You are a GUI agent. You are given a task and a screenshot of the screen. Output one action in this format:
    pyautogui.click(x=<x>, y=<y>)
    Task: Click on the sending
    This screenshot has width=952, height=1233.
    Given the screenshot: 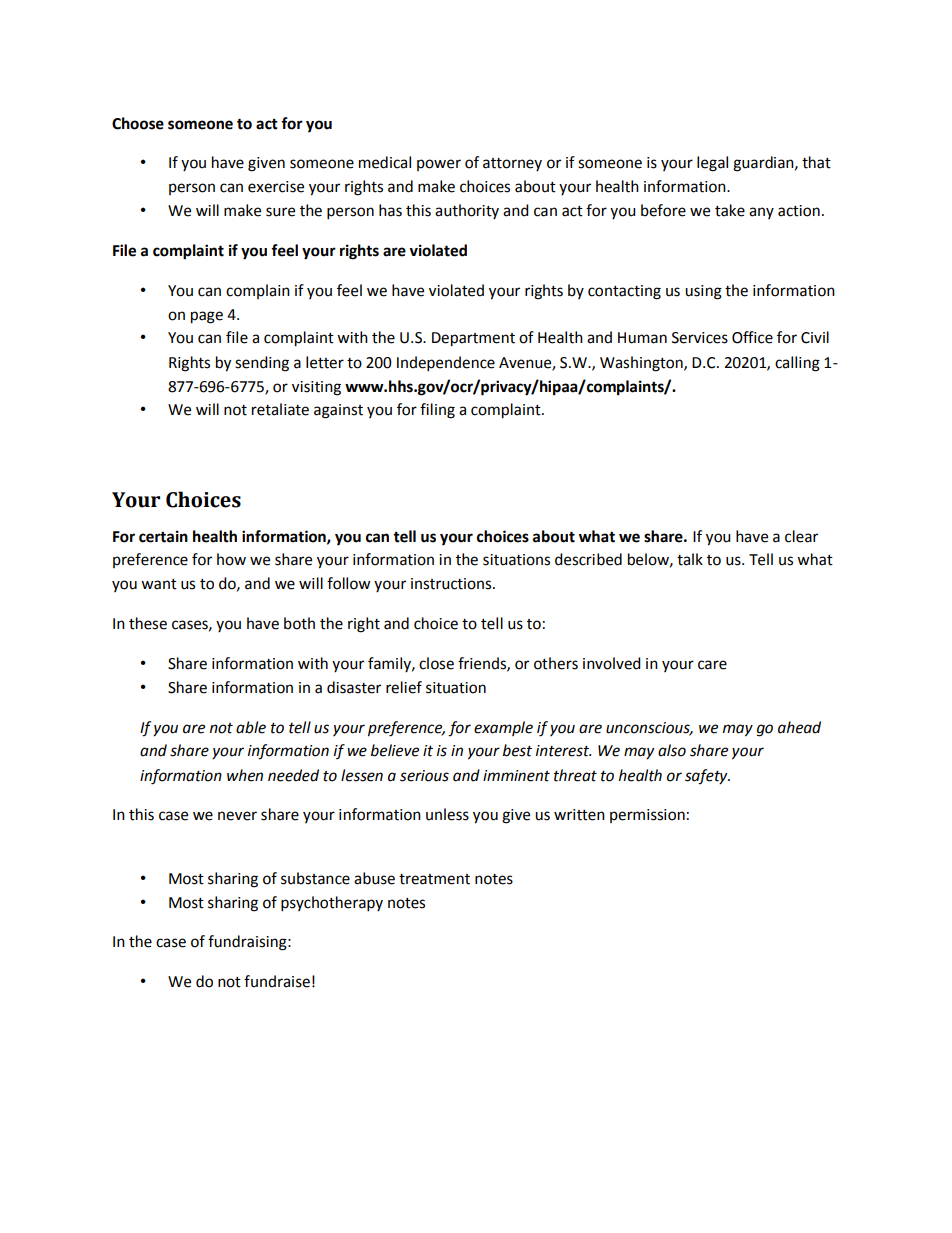 What is the action you would take?
    pyautogui.click(x=262, y=364)
